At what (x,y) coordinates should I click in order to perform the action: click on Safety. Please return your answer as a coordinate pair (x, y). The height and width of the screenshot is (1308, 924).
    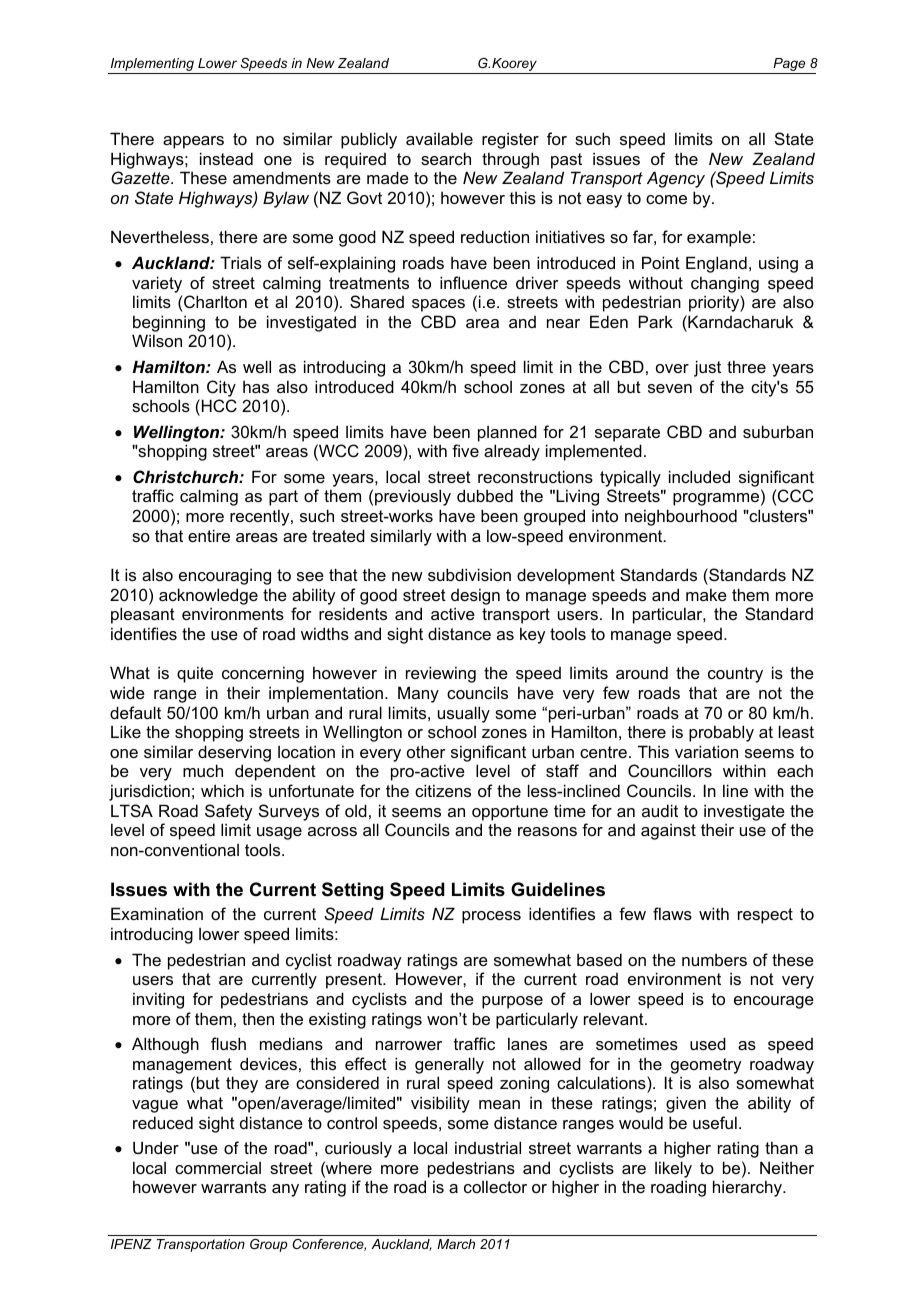
    Looking at the image, I should click on (228, 812).
